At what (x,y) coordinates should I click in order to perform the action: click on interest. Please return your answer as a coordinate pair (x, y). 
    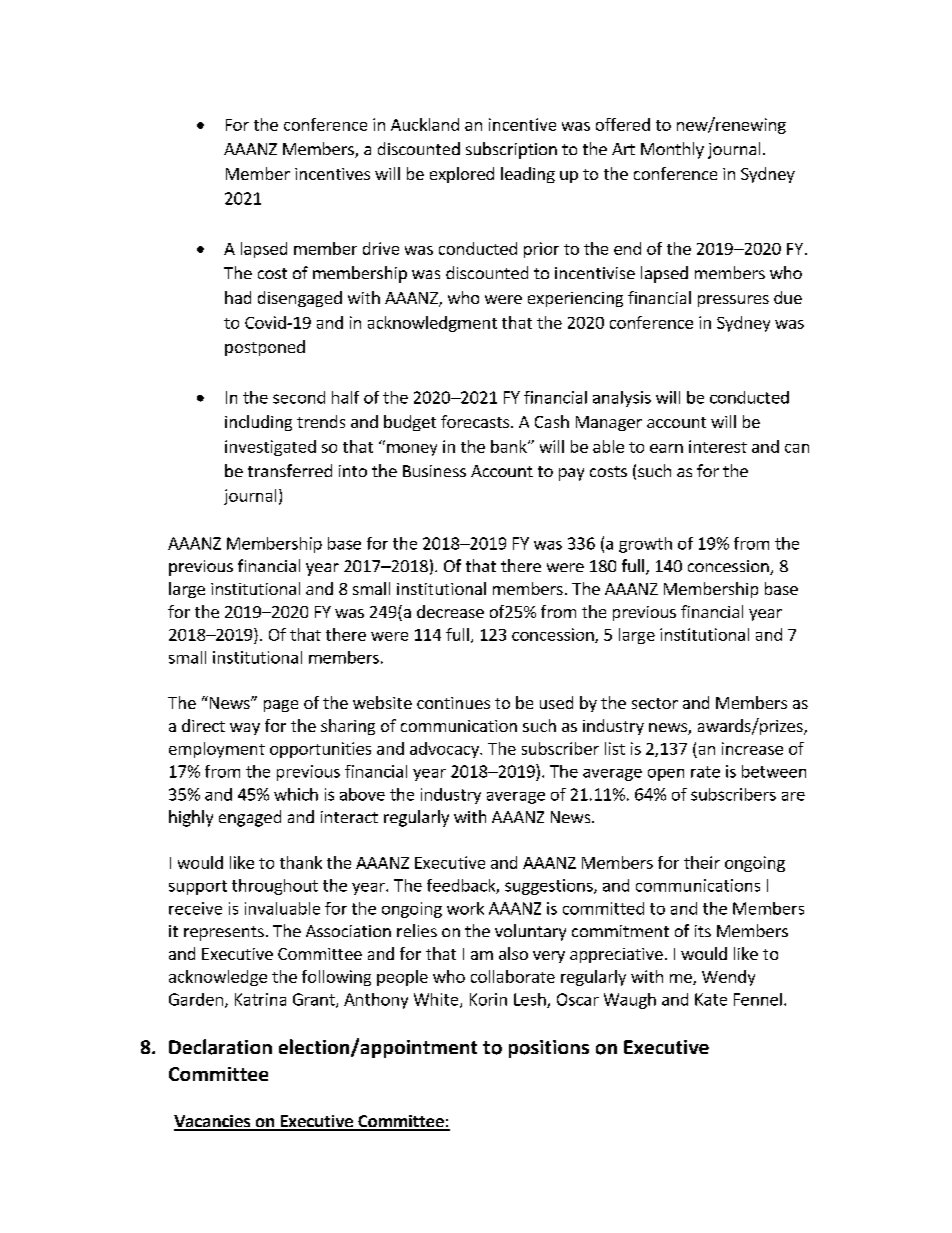
    Looking at the image, I should click on (718, 446).
